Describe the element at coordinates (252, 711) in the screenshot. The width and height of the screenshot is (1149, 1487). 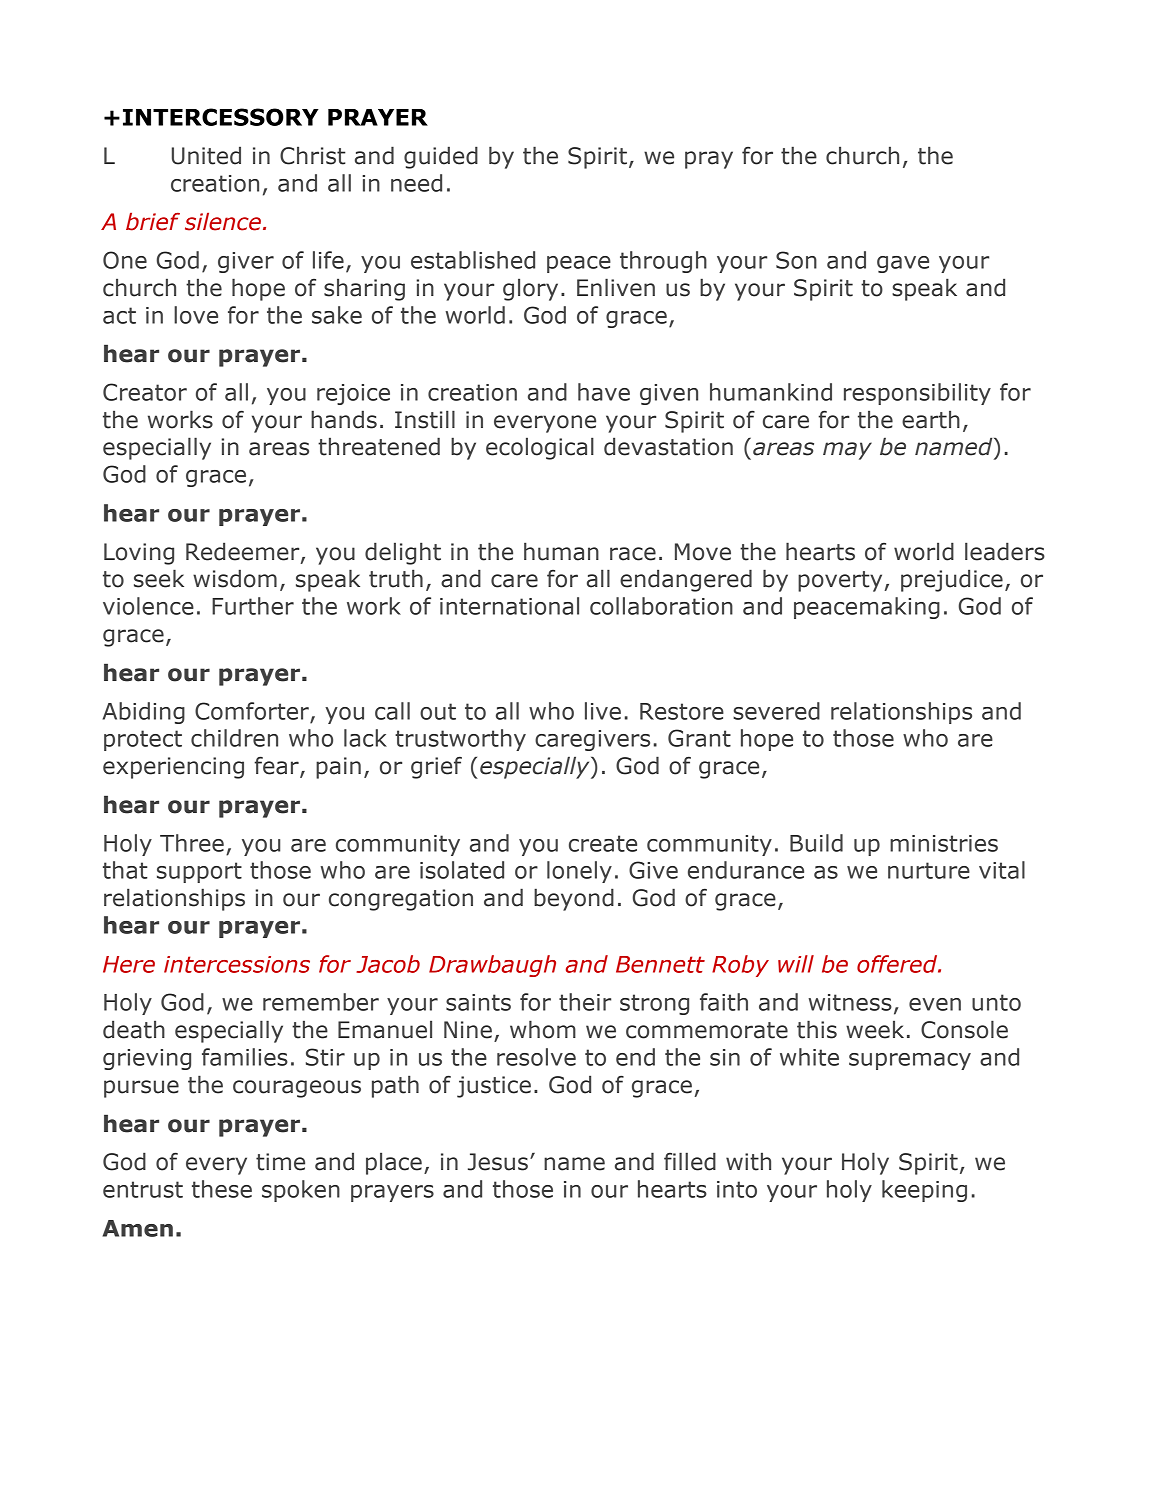
I see `Comforter` at that location.
